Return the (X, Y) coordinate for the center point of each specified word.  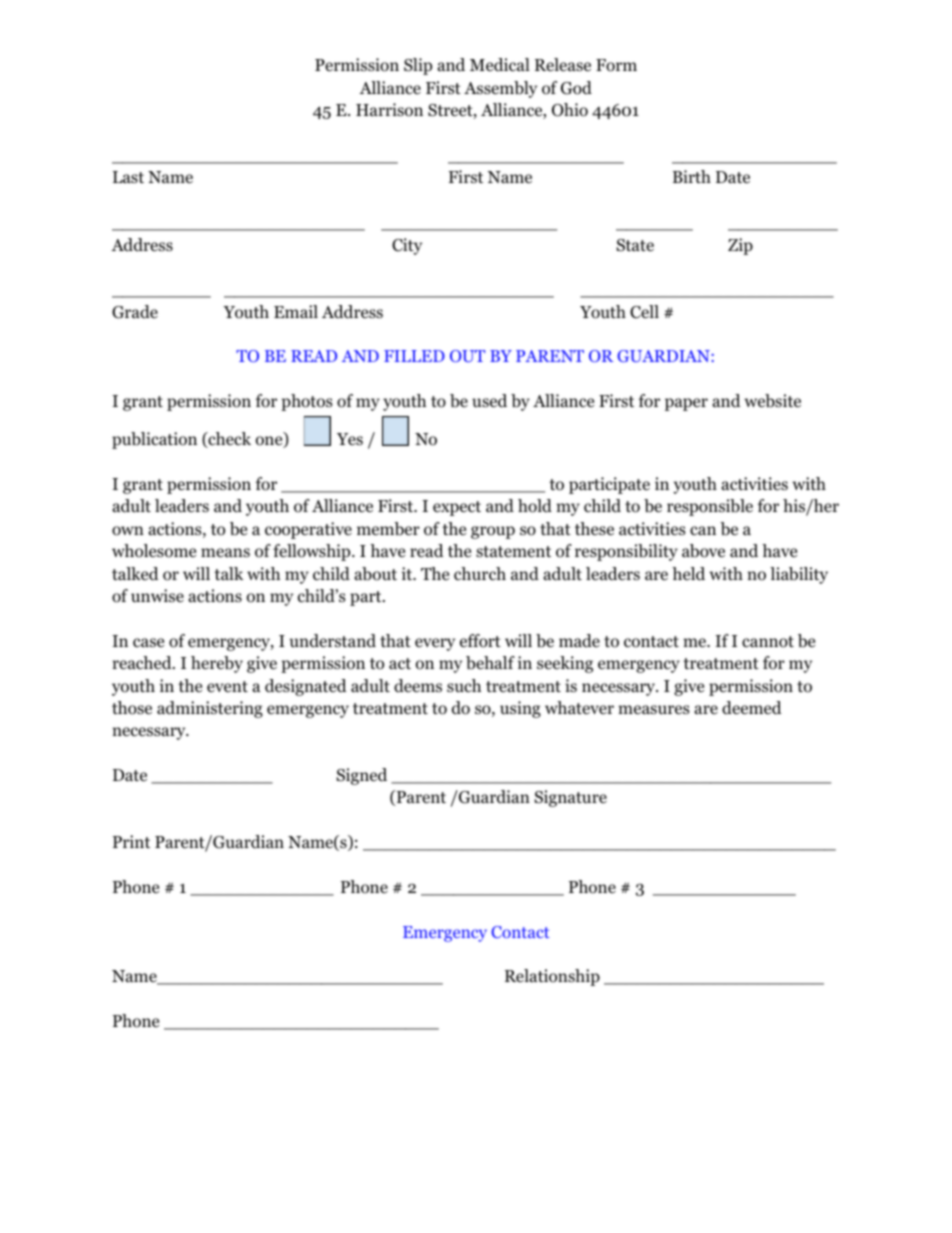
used (489, 401)
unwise (157, 595)
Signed (361, 776)
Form (616, 65)
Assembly (500, 89)
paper (686, 404)
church (480, 573)
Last (128, 177)
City (407, 246)
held (688, 574)
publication (154, 440)
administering (210, 709)
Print (131, 841)
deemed (752, 708)
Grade (135, 312)
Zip (740, 246)
